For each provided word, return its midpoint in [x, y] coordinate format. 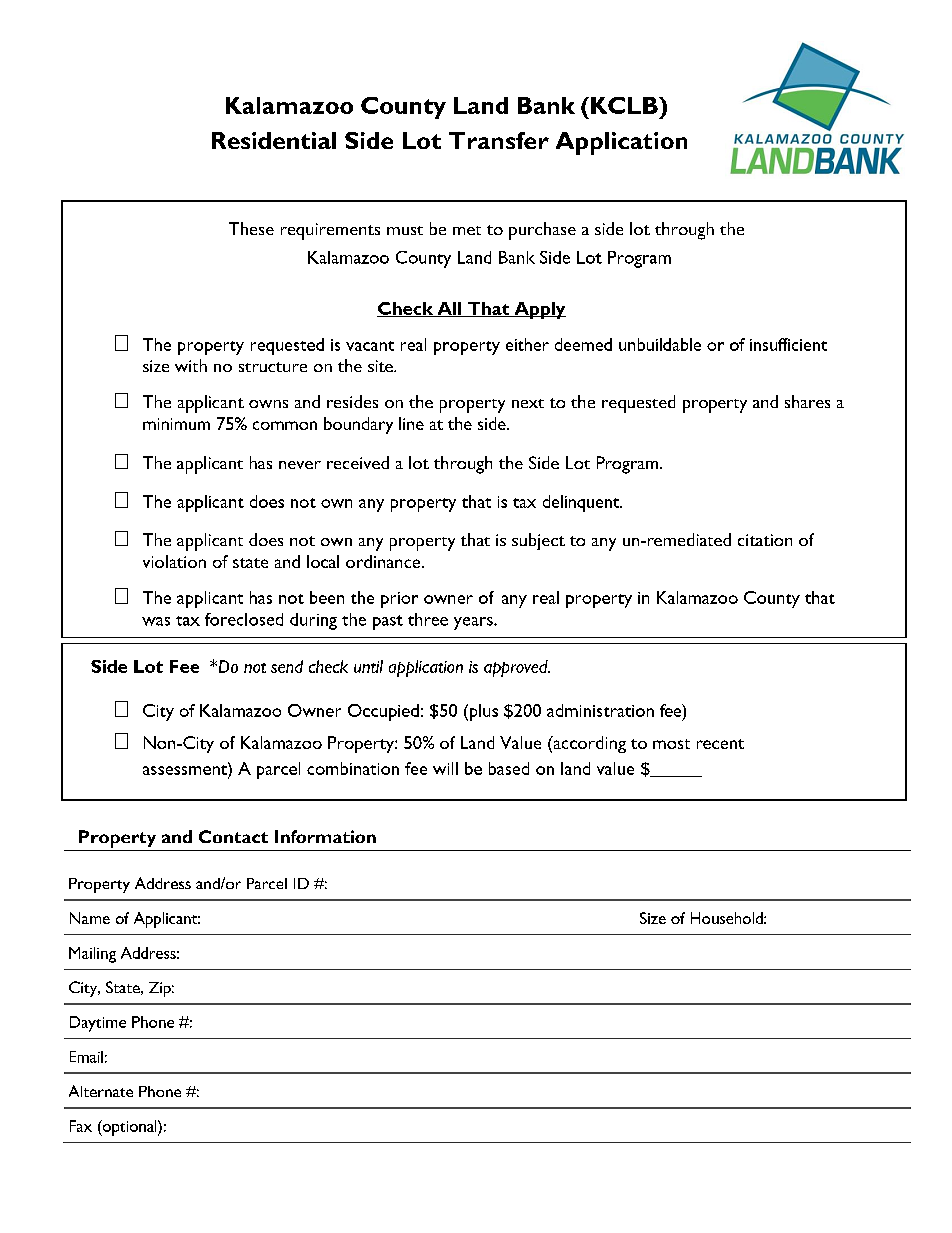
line [411, 423]
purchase [542, 231]
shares [807, 401]
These [251, 228]
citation [765, 540]
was [156, 621]
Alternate [101, 1091]
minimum [176, 424]
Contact [233, 836]
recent [720, 744]
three [428, 619]
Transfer [499, 140]
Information [325, 836]
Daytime [98, 1024]
